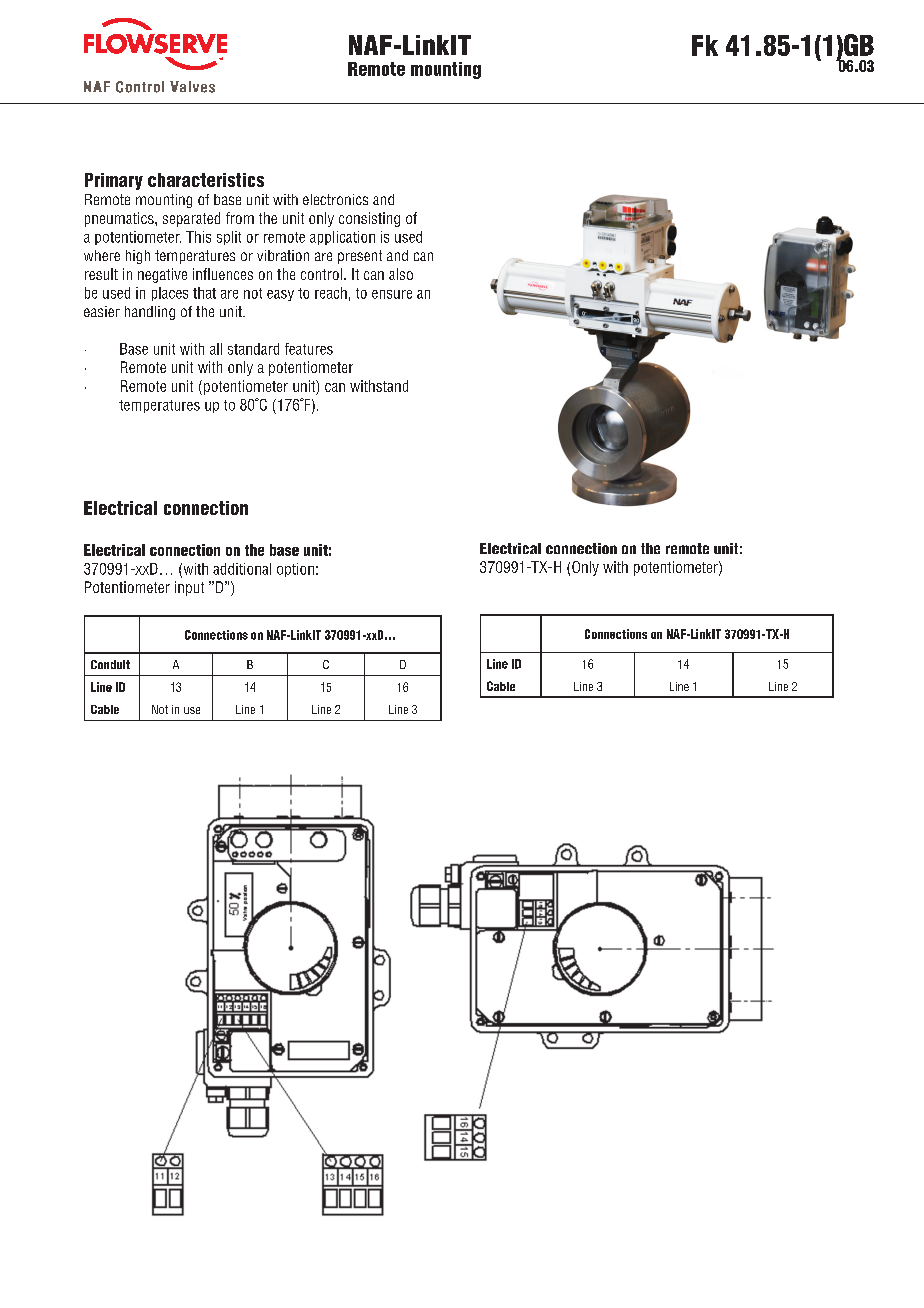  I want to click on Primary, so click(114, 181).
